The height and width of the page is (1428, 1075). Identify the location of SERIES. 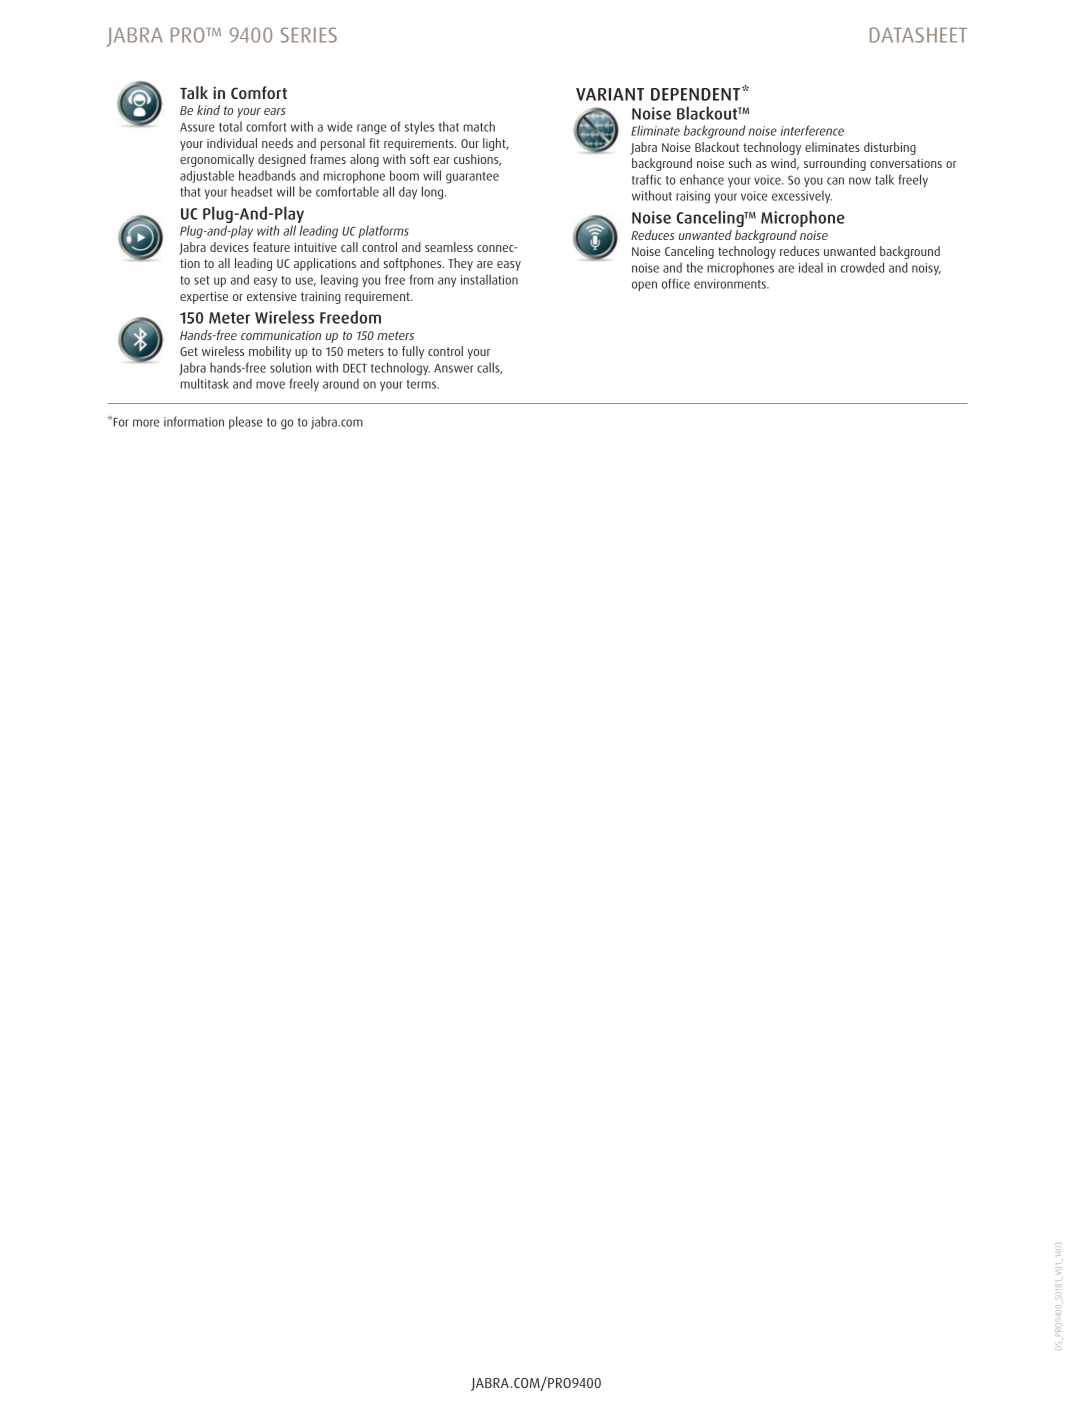
(309, 35).
